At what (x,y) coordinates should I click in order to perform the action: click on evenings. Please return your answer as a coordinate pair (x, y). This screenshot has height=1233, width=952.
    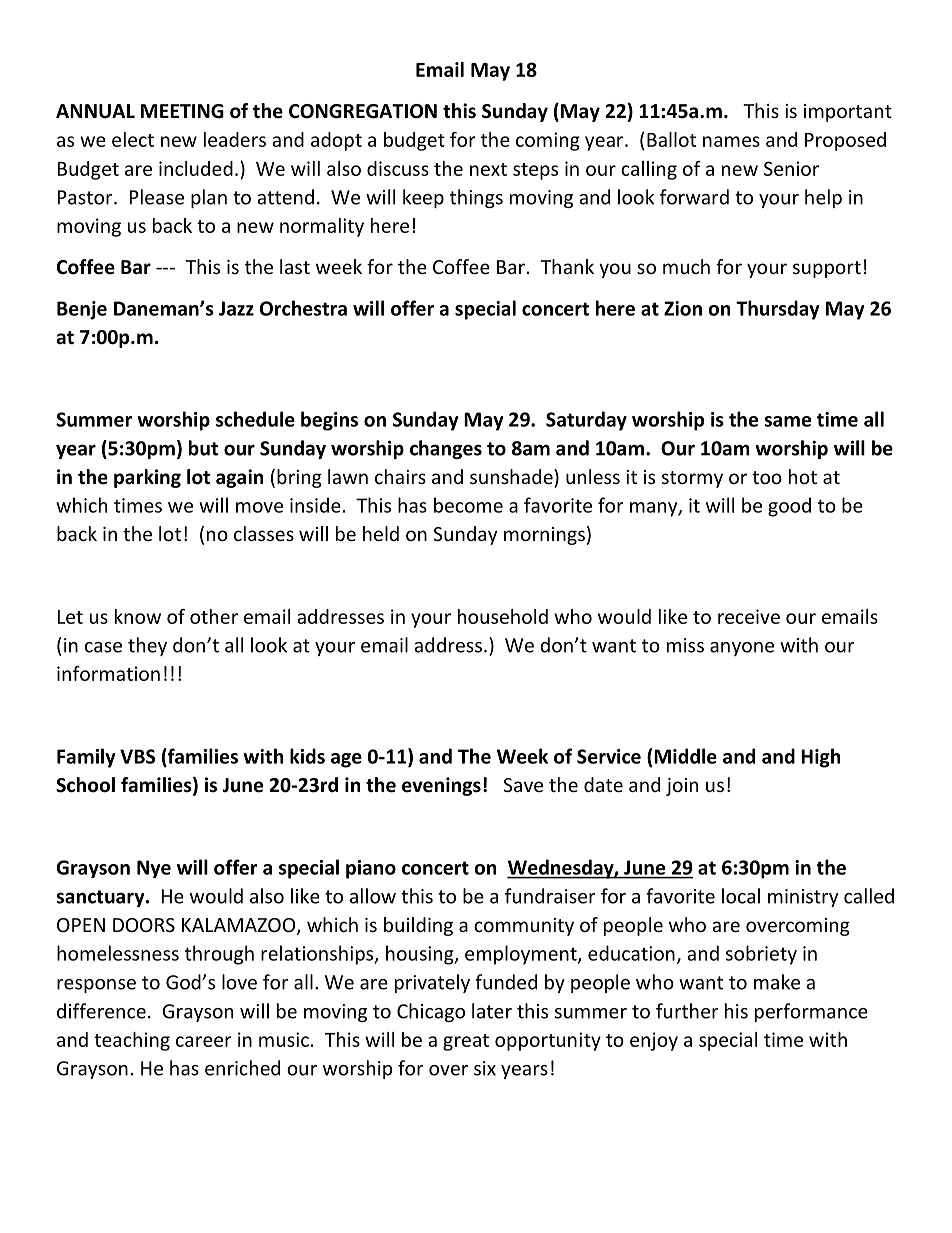
    Looking at the image, I should click on (441, 786).
